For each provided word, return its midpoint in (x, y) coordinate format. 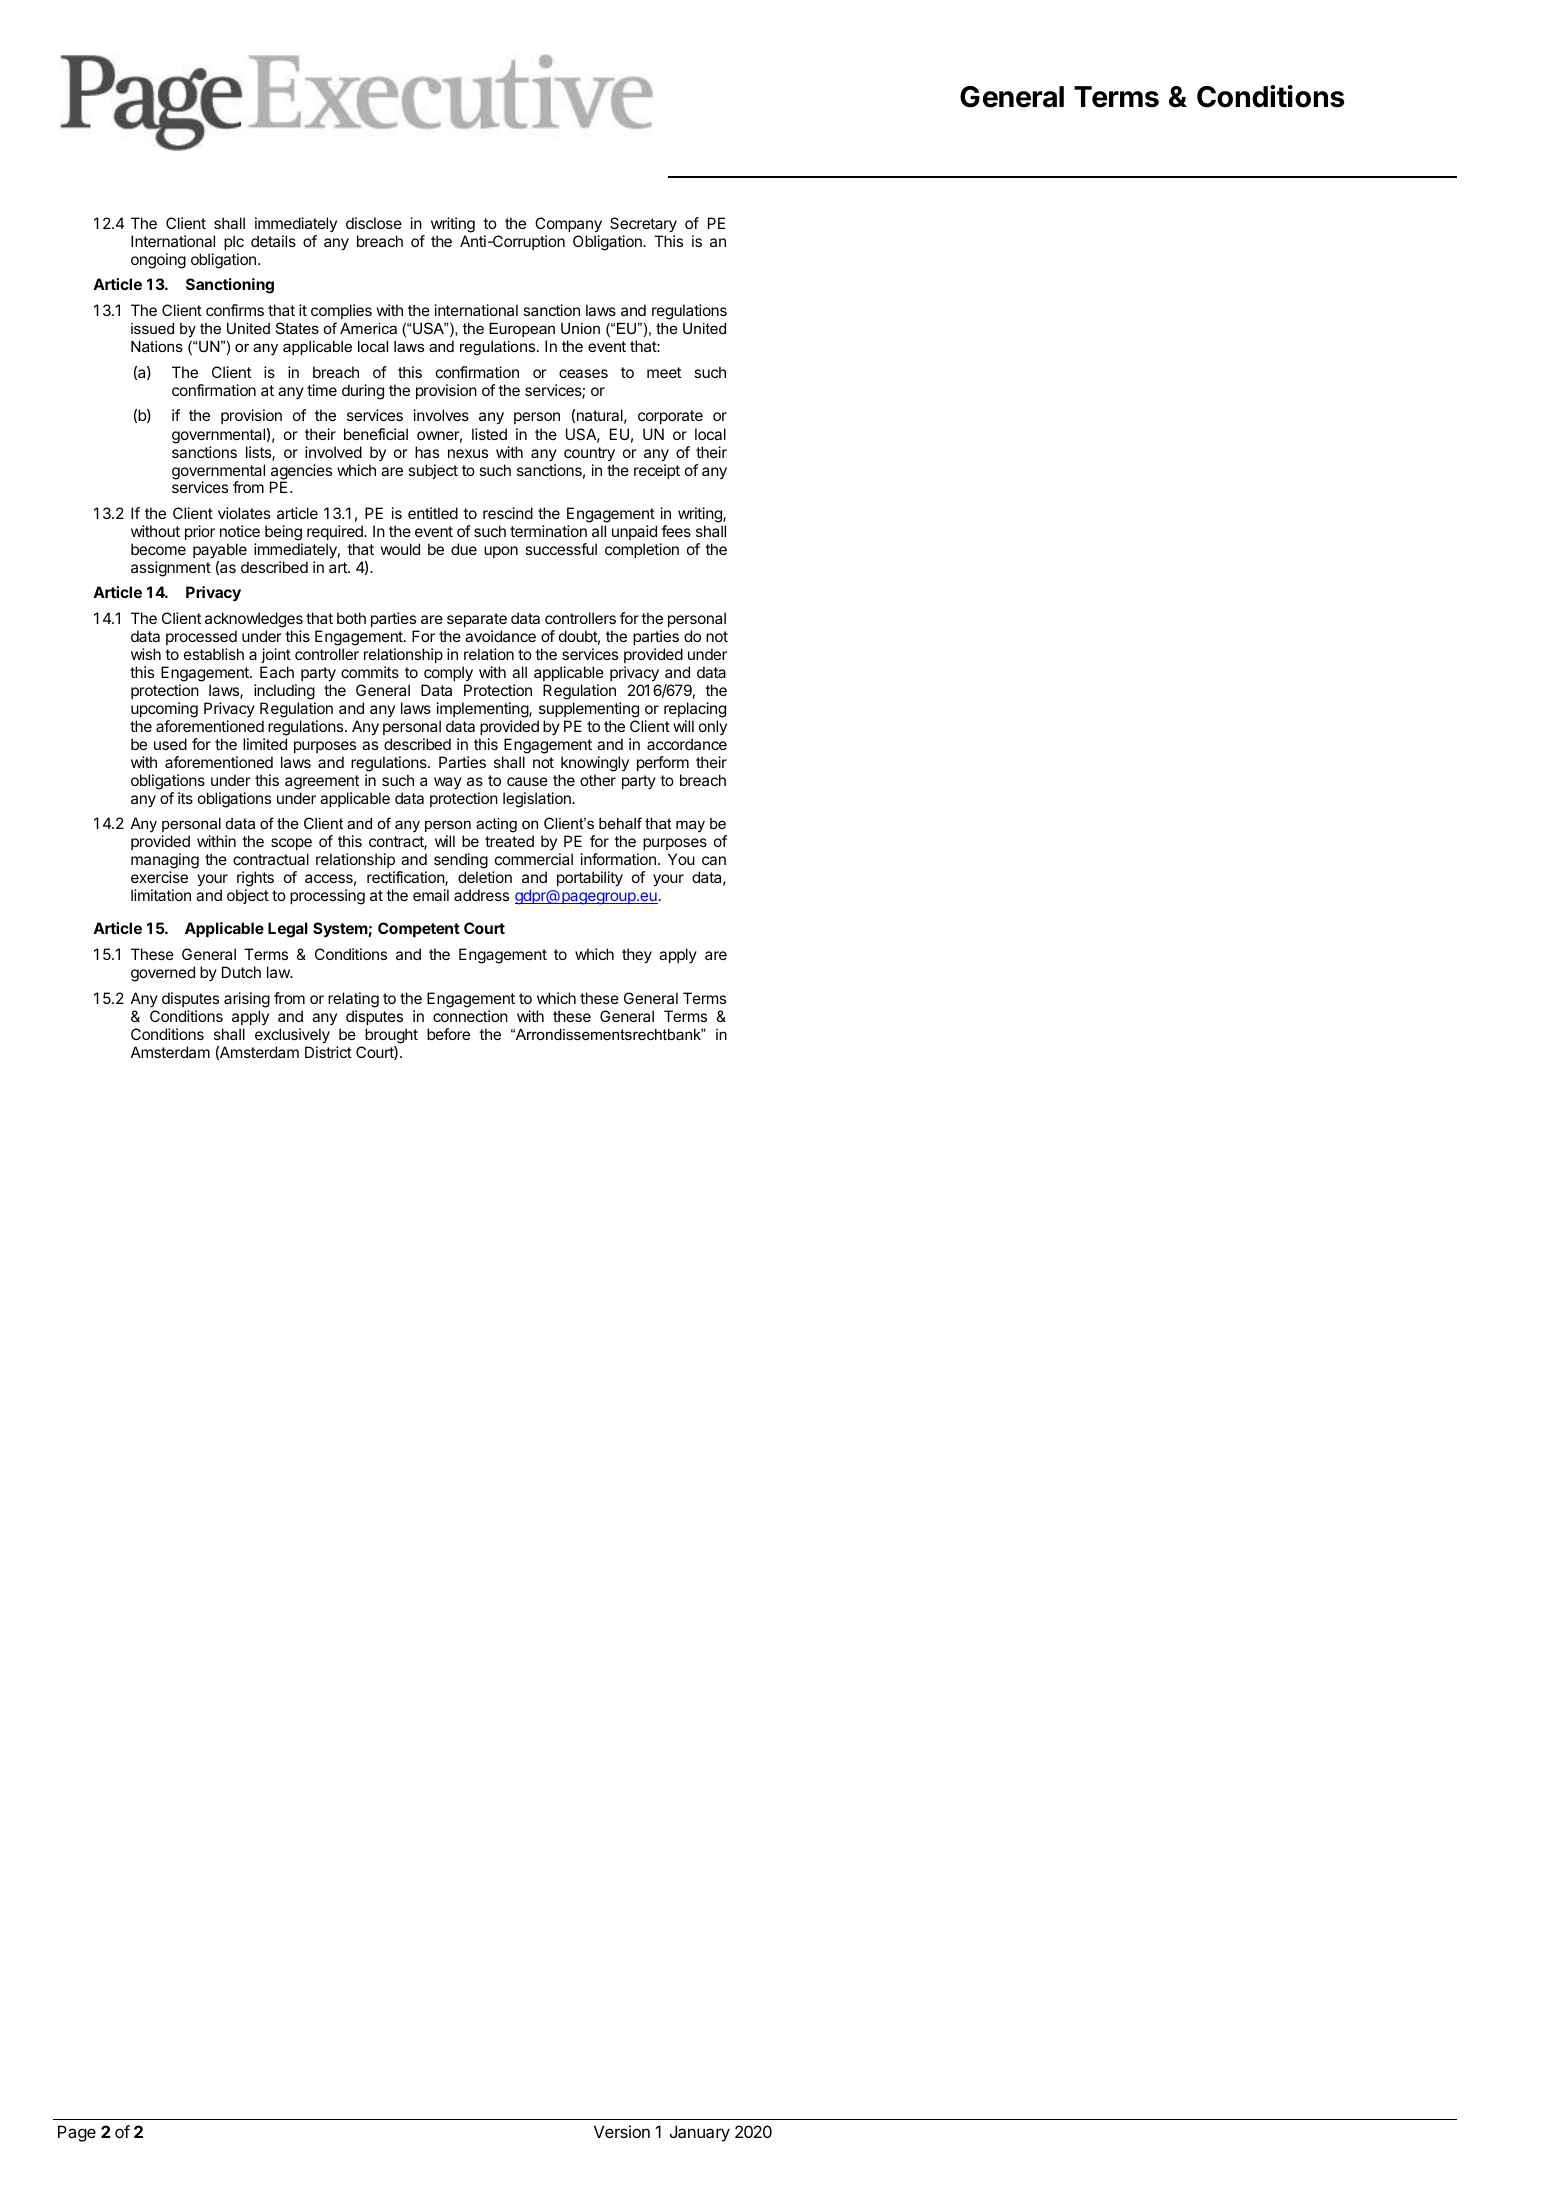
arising (247, 1000)
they (637, 956)
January (700, 2133)
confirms (235, 310)
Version (622, 2131)
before (448, 1034)
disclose (374, 223)
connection (470, 1016)
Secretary (643, 225)
